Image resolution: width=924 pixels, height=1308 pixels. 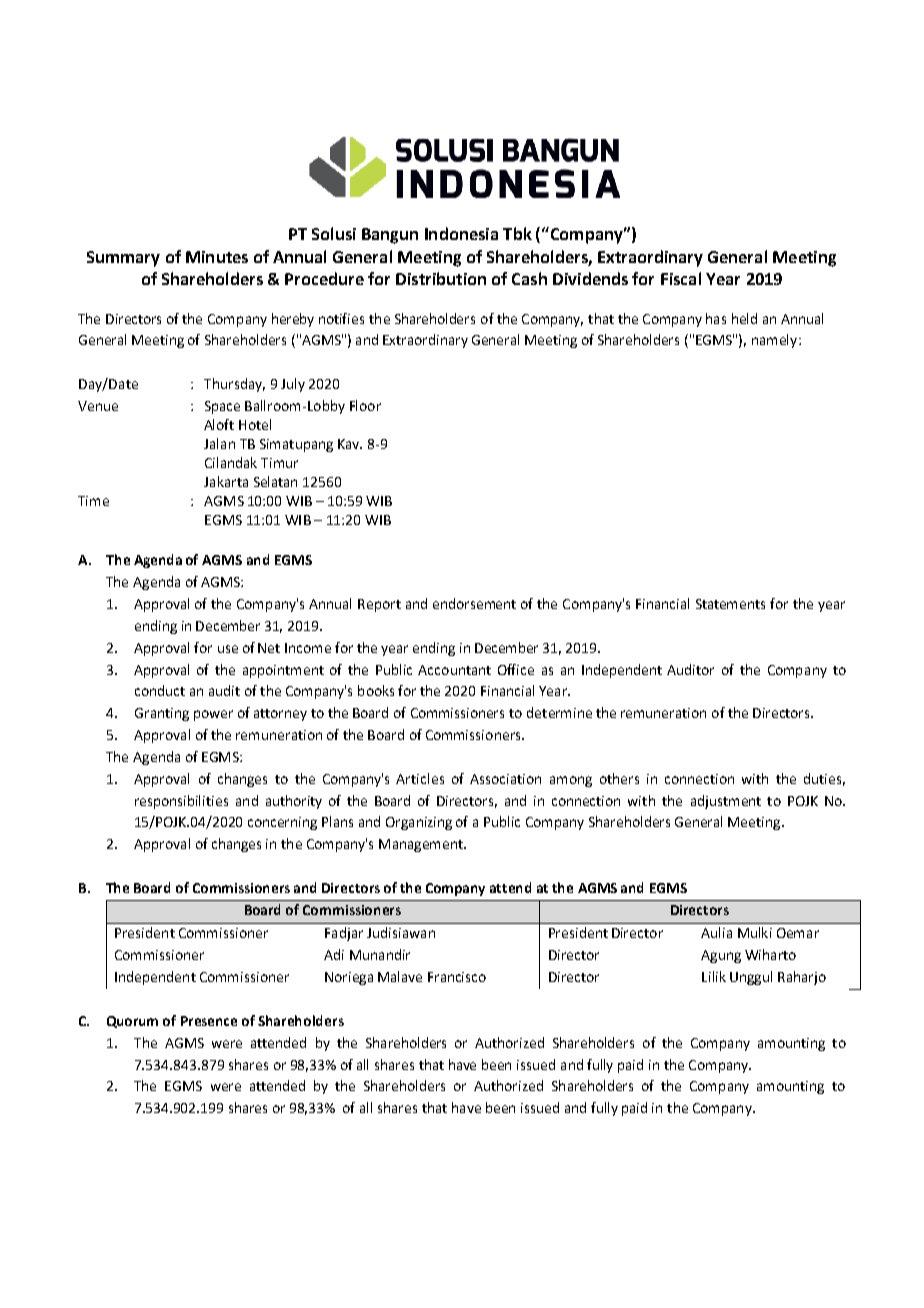 I want to click on Fiscal, so click(x=681, y=278).
